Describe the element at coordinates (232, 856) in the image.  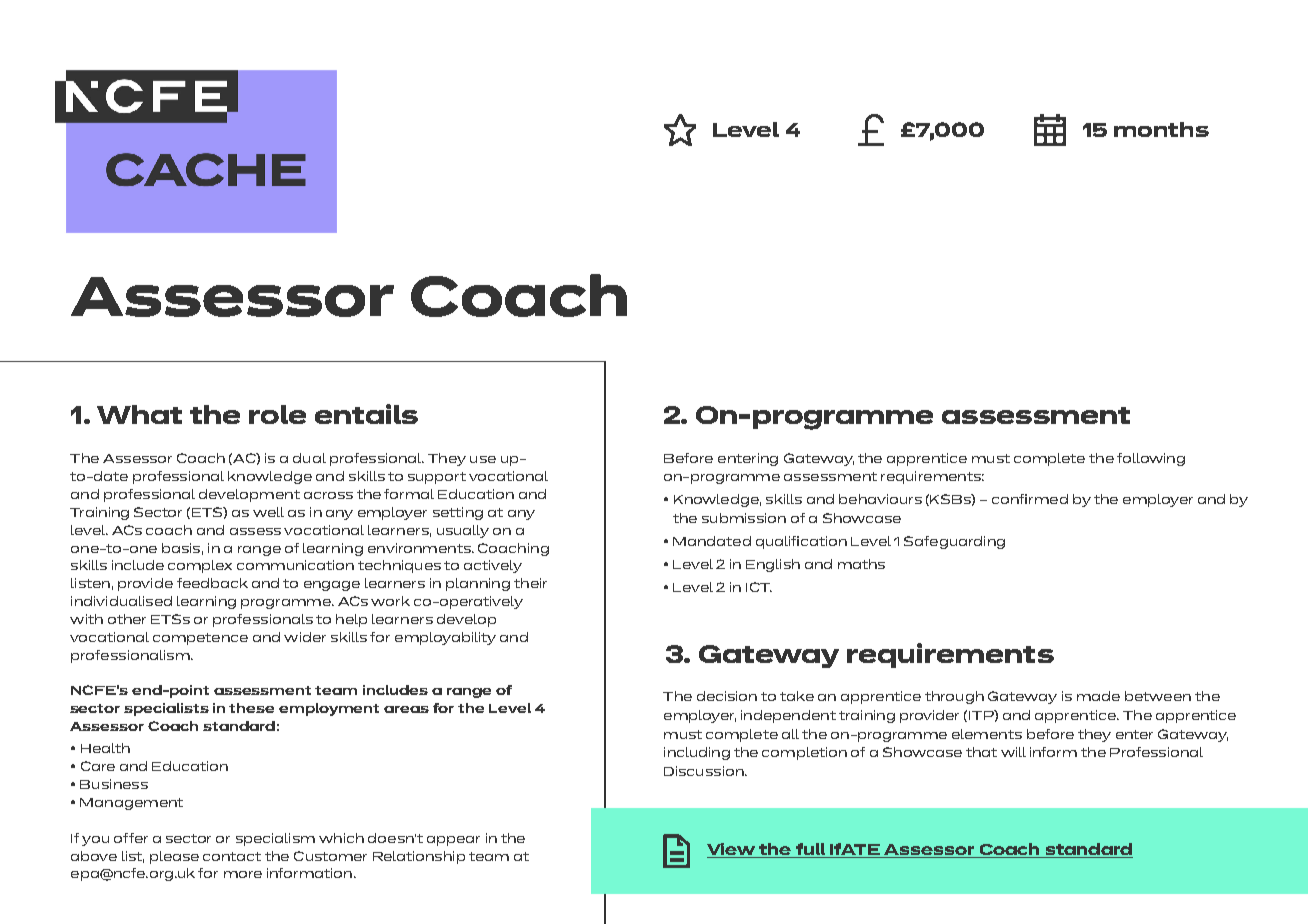
I see `contact` at that location.
